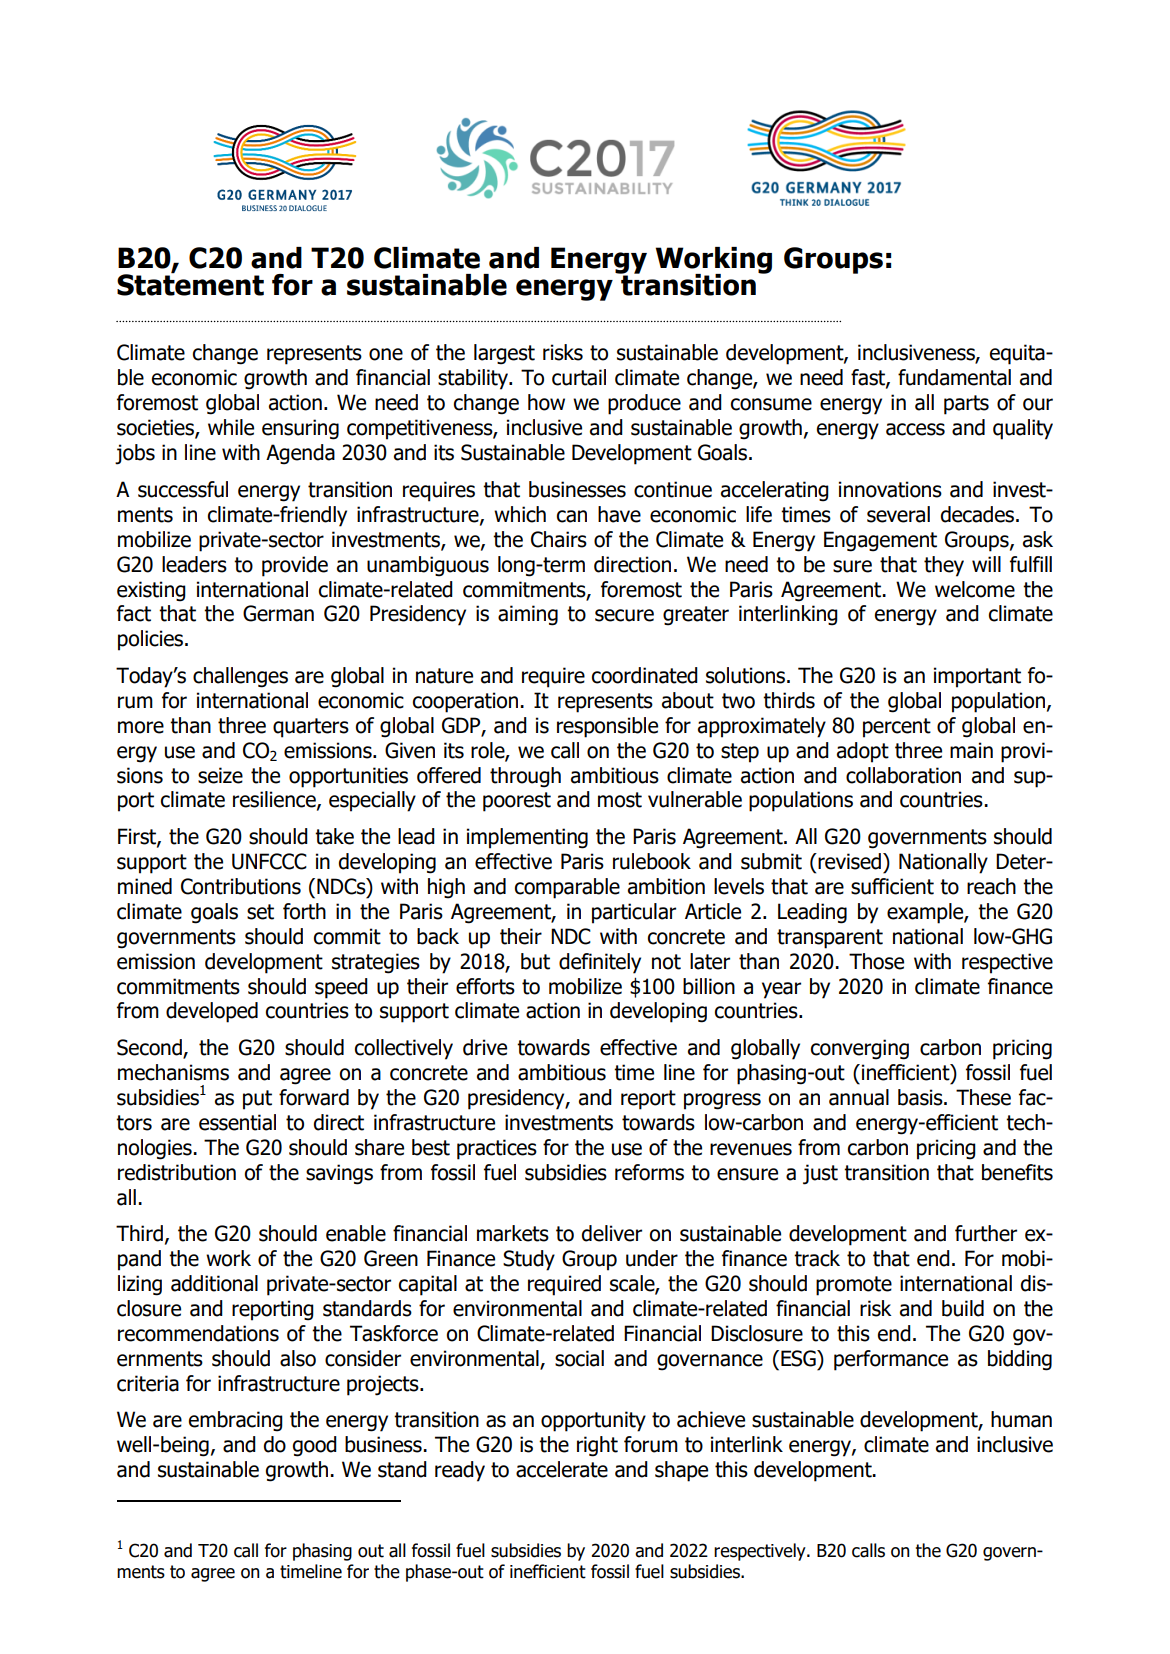 This page has width=1170, height=1654. What do you see at coordinates (236, 1421) in the page?
I see `embracing` at bounding box center [236, 1421].
